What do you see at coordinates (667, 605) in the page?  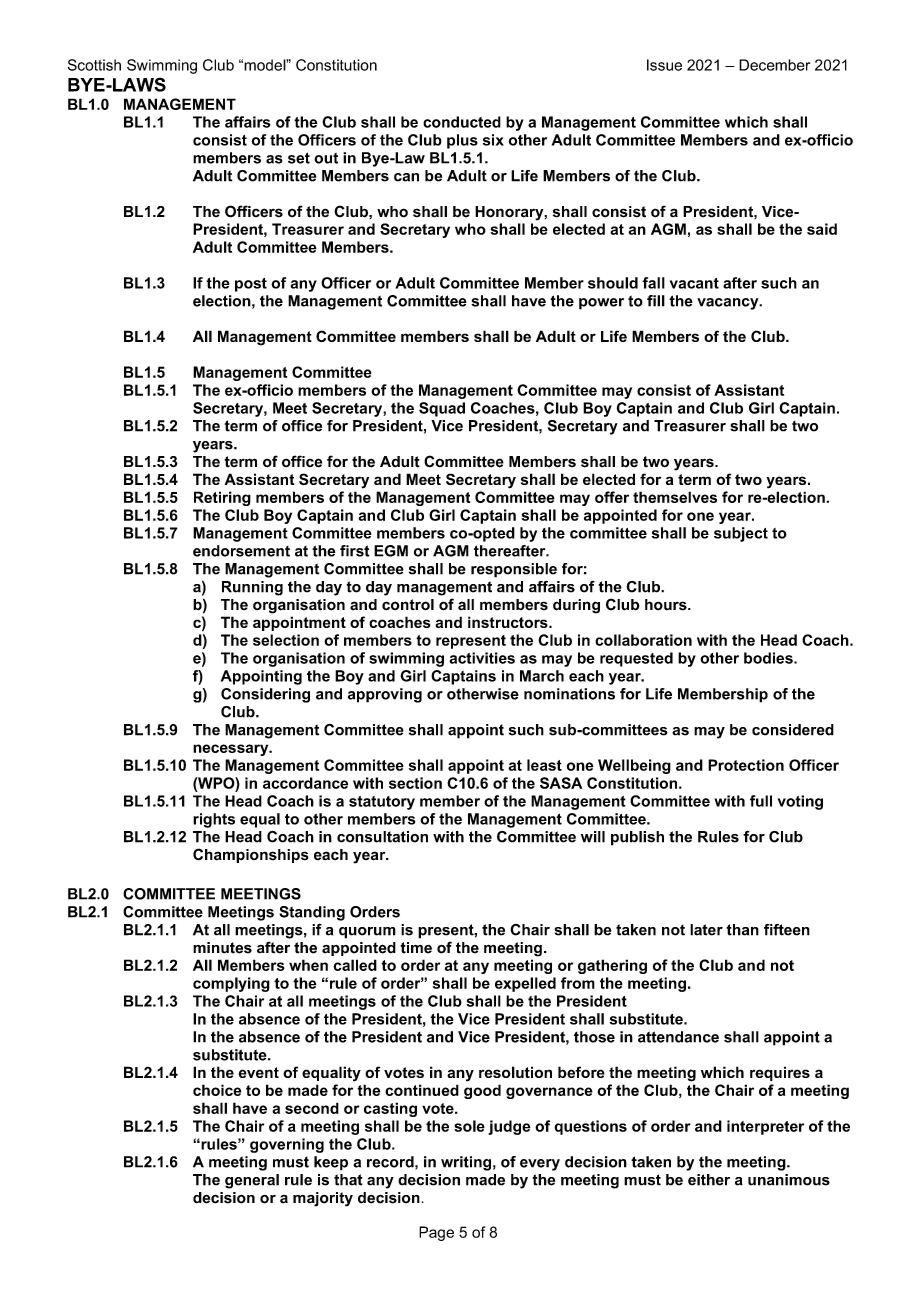 I see `hours` at bounding box center [667, 605].
